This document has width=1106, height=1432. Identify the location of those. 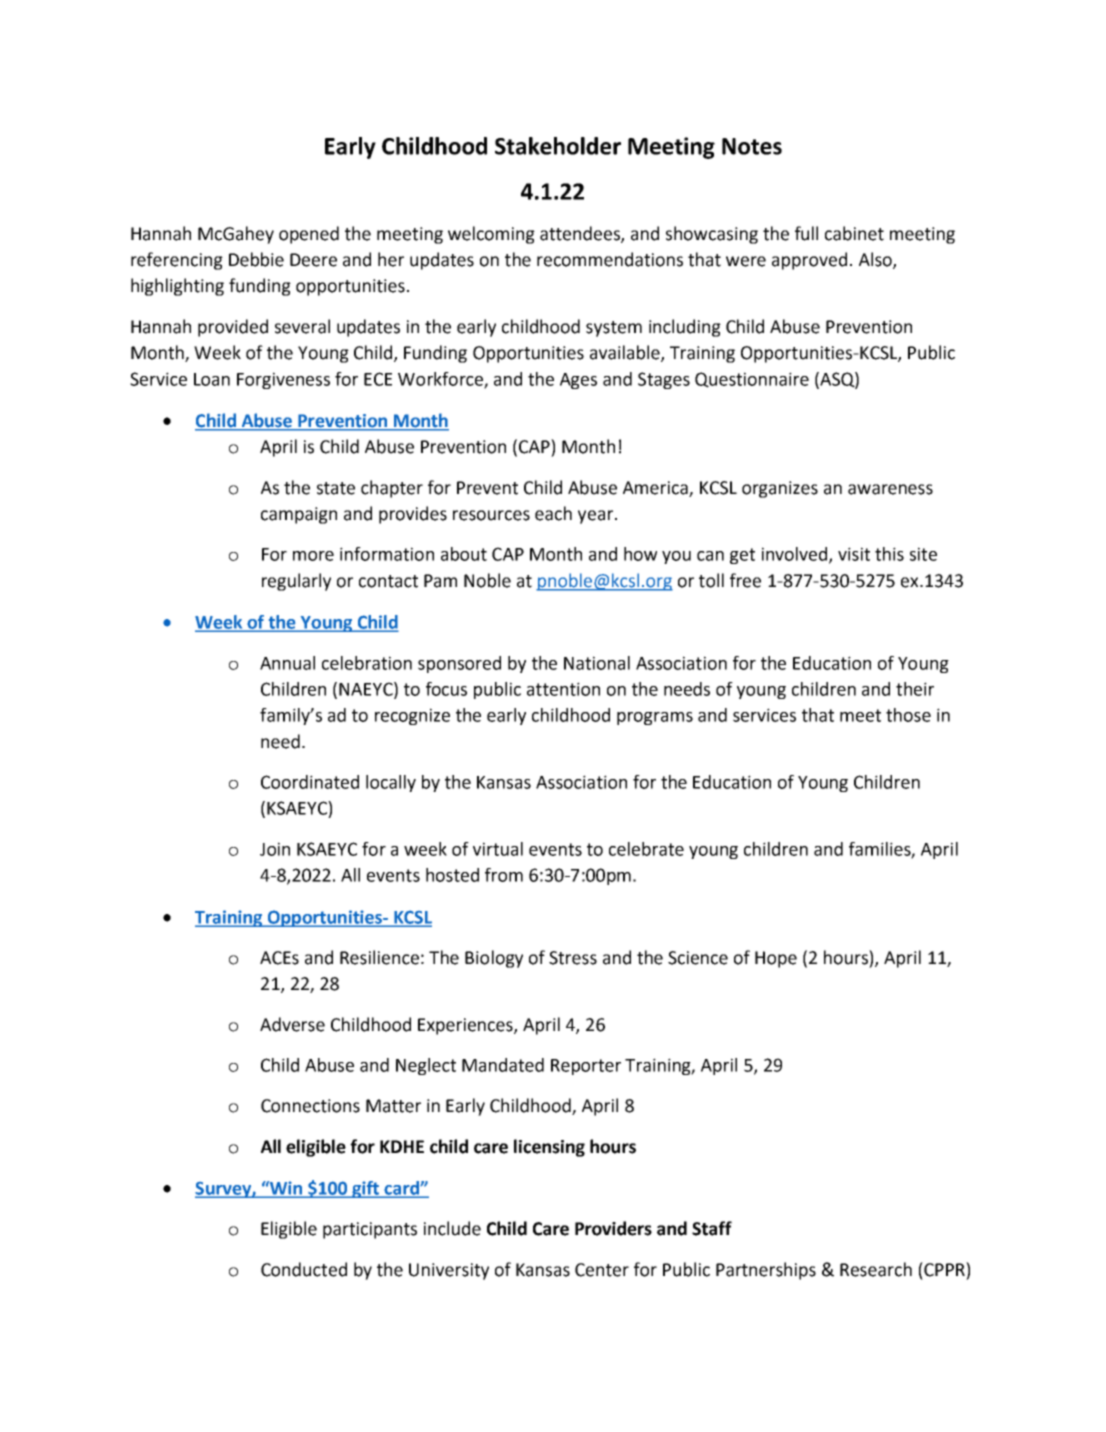
(908, 715).
